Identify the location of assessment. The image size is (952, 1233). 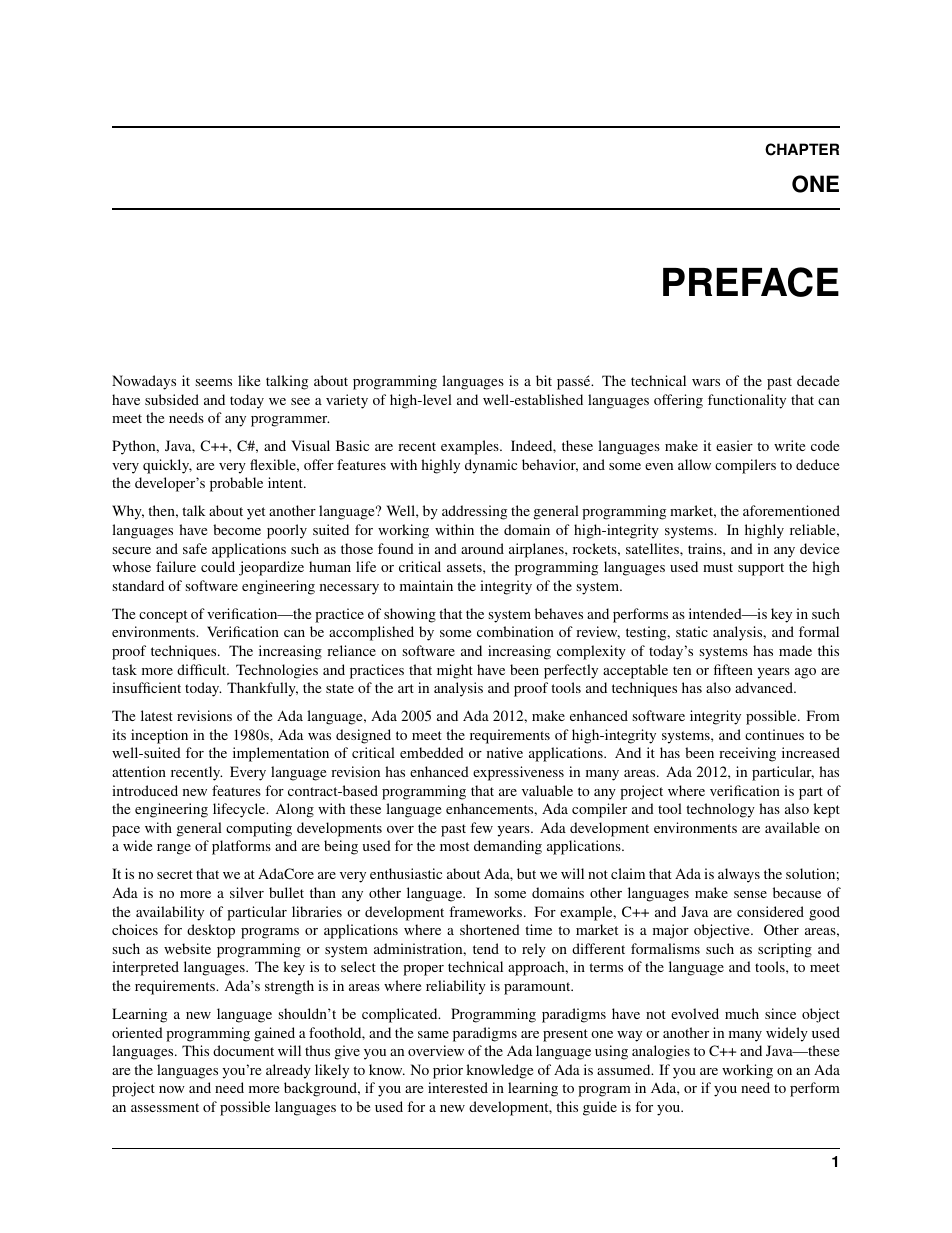
(165, 1107).
